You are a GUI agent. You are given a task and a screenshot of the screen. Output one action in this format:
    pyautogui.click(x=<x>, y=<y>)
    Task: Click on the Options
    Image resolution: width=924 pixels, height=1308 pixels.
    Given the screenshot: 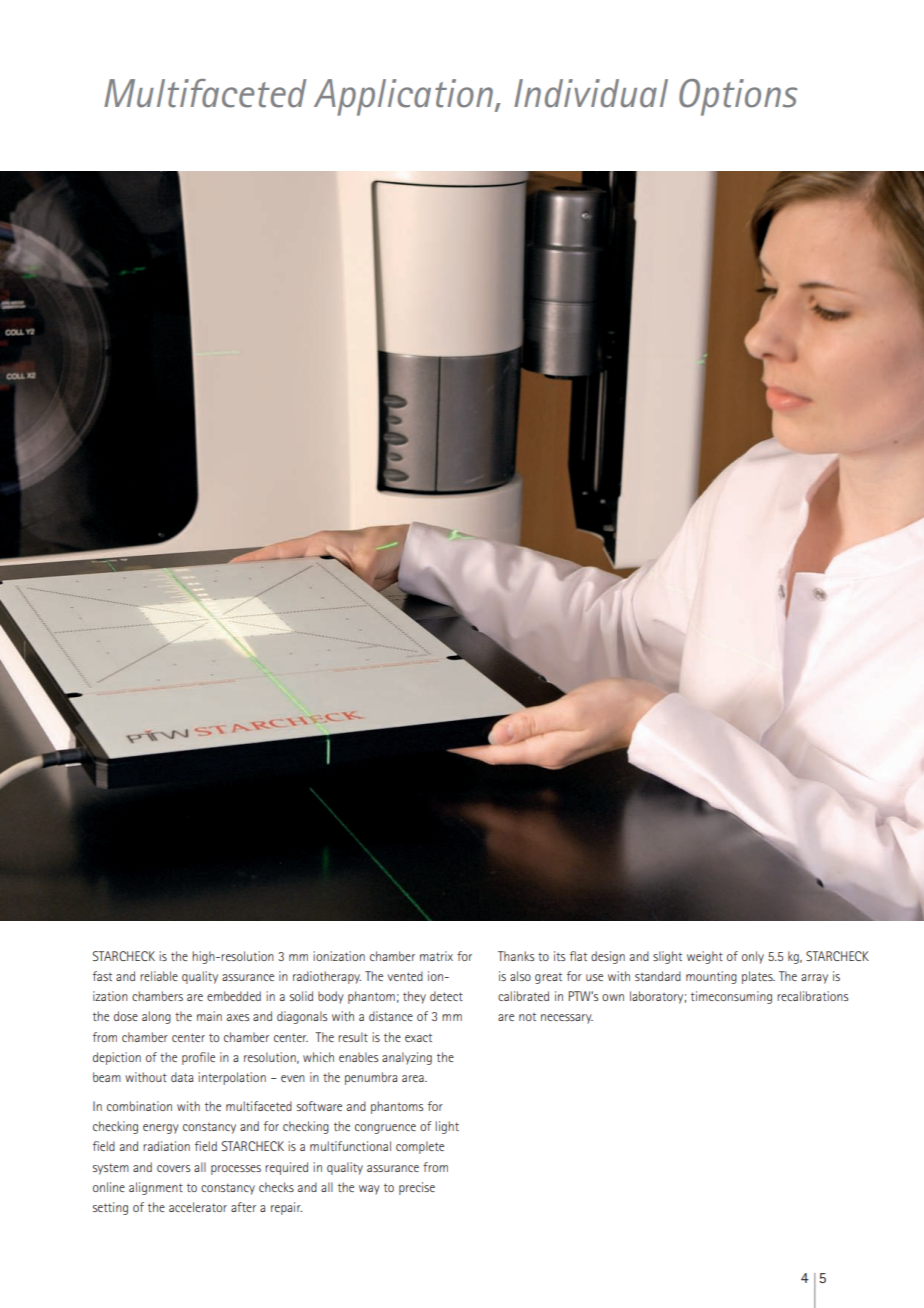 What is the action you would take?
    pyautogui.click(x=738, y=97)
